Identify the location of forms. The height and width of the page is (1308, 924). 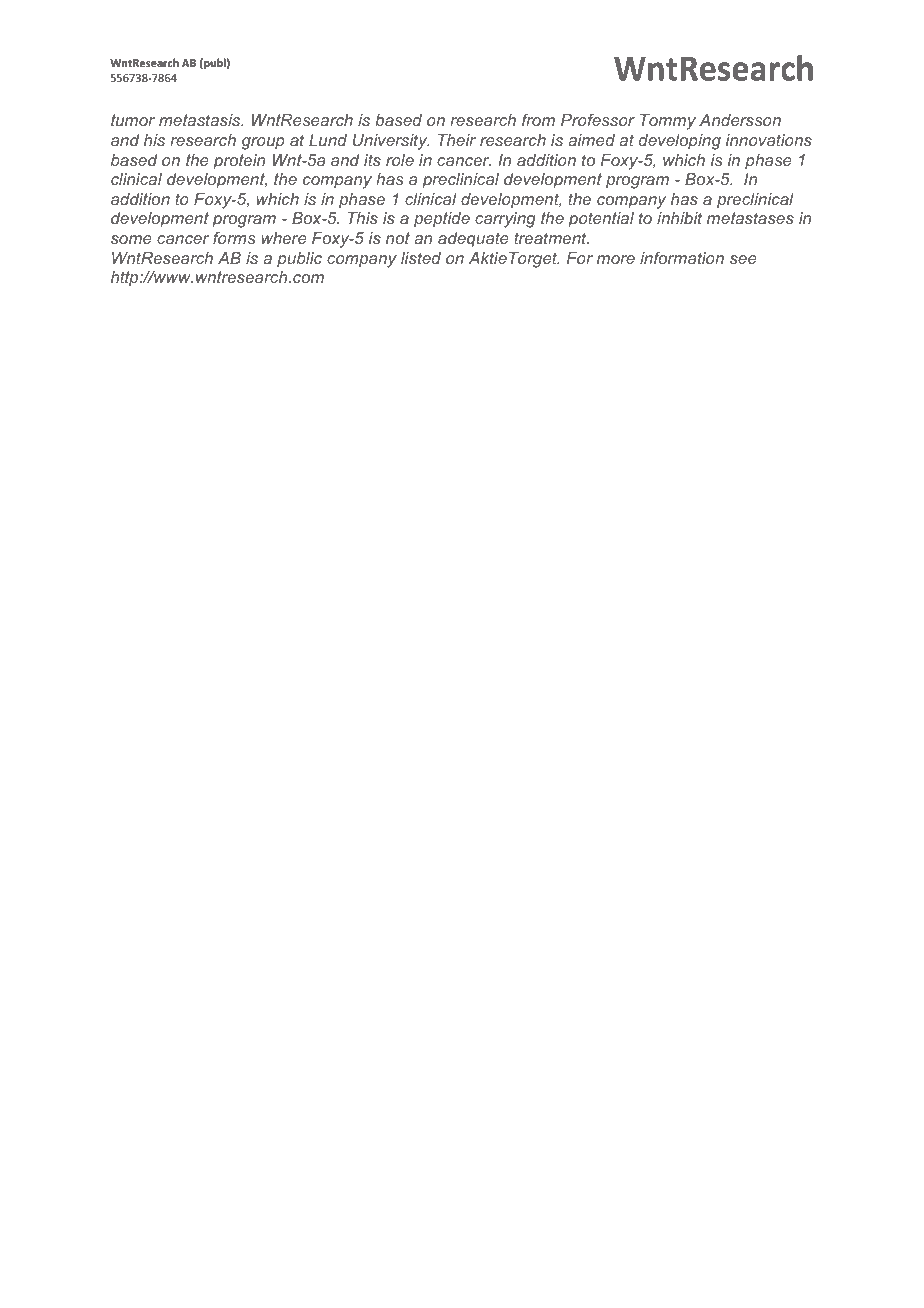
(234, 238).
